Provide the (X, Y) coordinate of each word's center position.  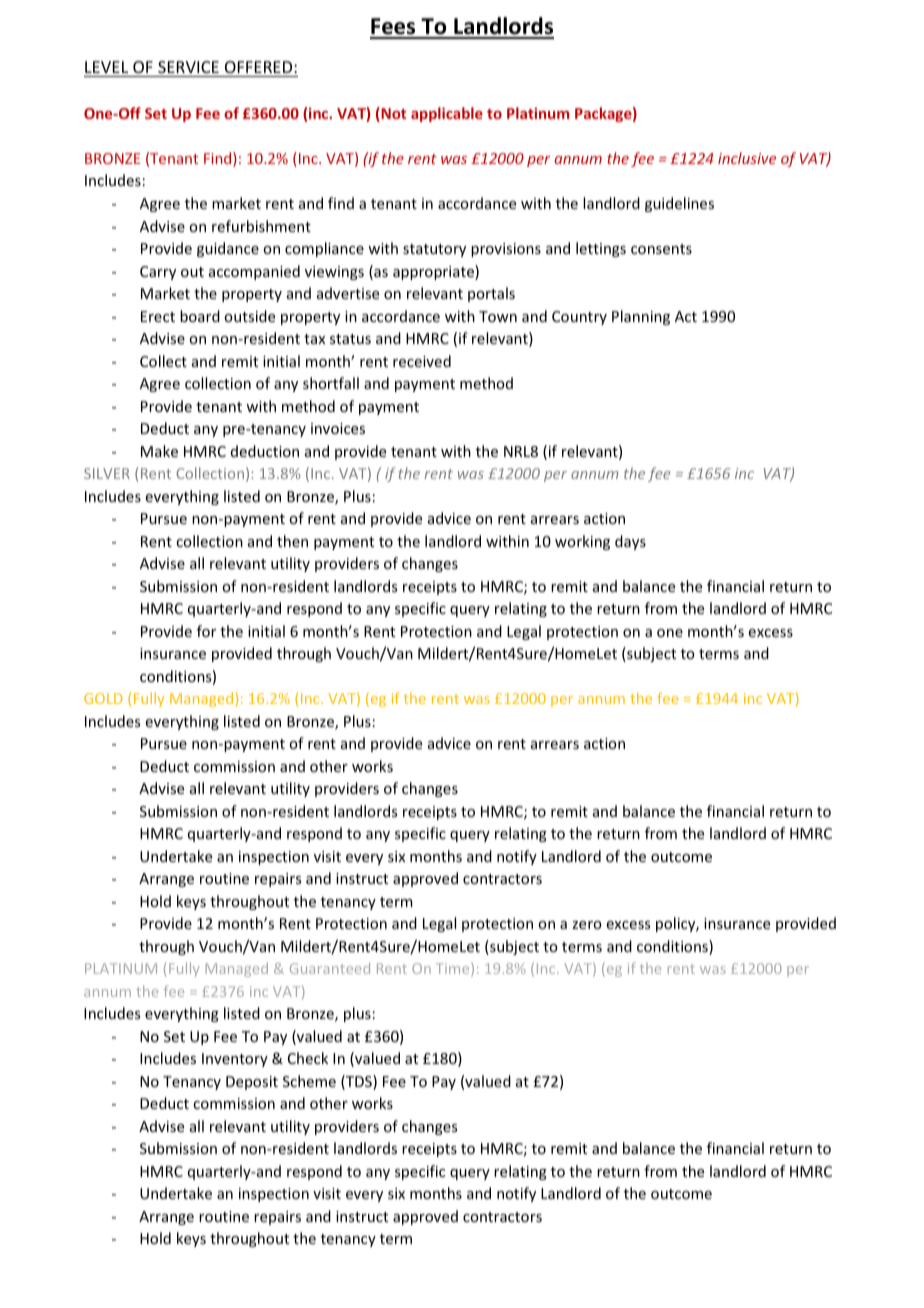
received (422, 361)
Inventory (235, 1060)
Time (454, 969)
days (630, 542)
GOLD (103, 698)
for (206, 631)
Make (159, 451)
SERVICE (188, 67)
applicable (447, 114)
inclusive (747, 158)
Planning (641, 317)
